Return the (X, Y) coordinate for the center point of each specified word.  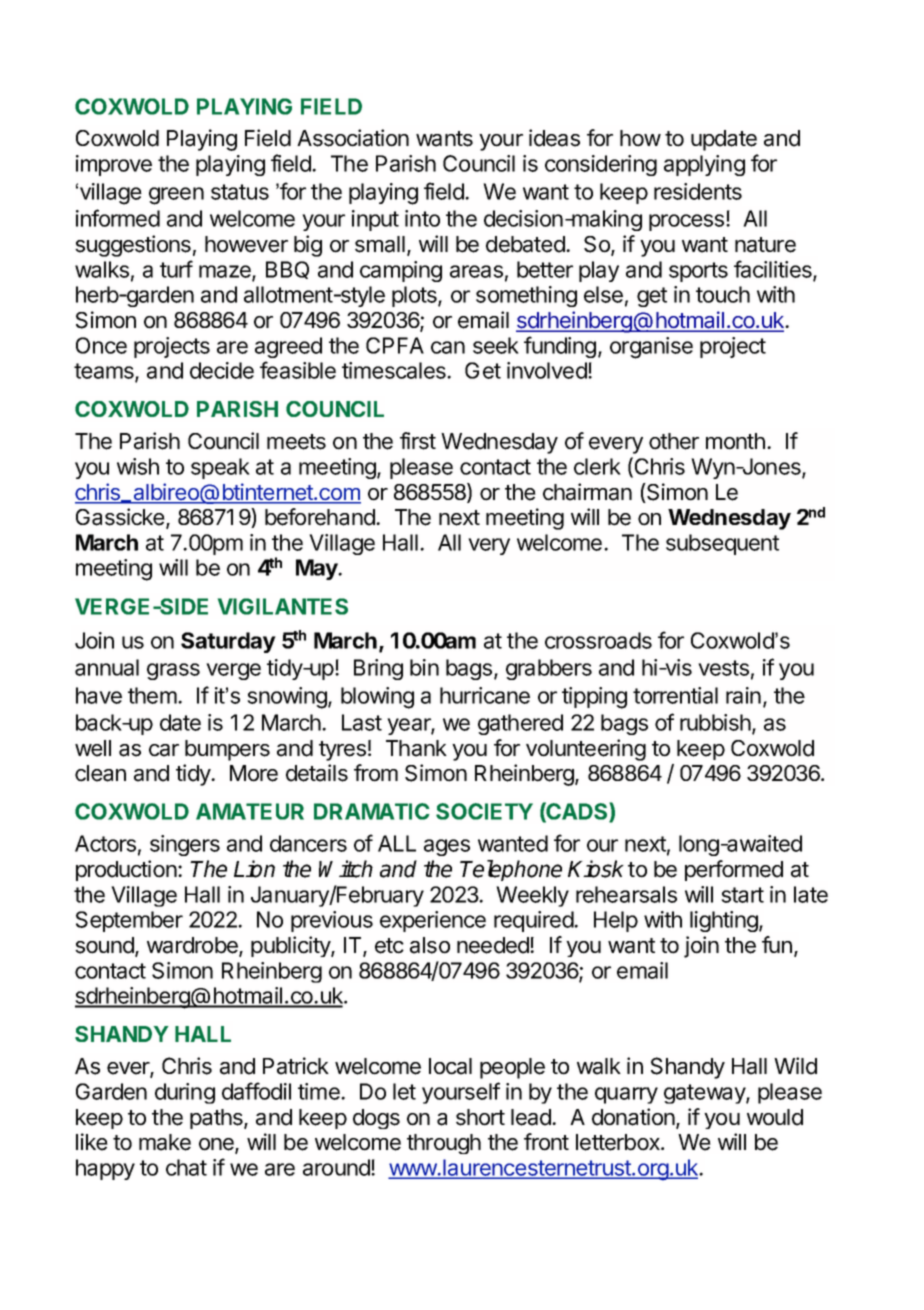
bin (424, 667)
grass (173, 671)
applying (704, 165)
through (444, 1144)
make (165, 1142)
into (422, 218)
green (176, 196)
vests (723, 668)
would (775, 1117)
